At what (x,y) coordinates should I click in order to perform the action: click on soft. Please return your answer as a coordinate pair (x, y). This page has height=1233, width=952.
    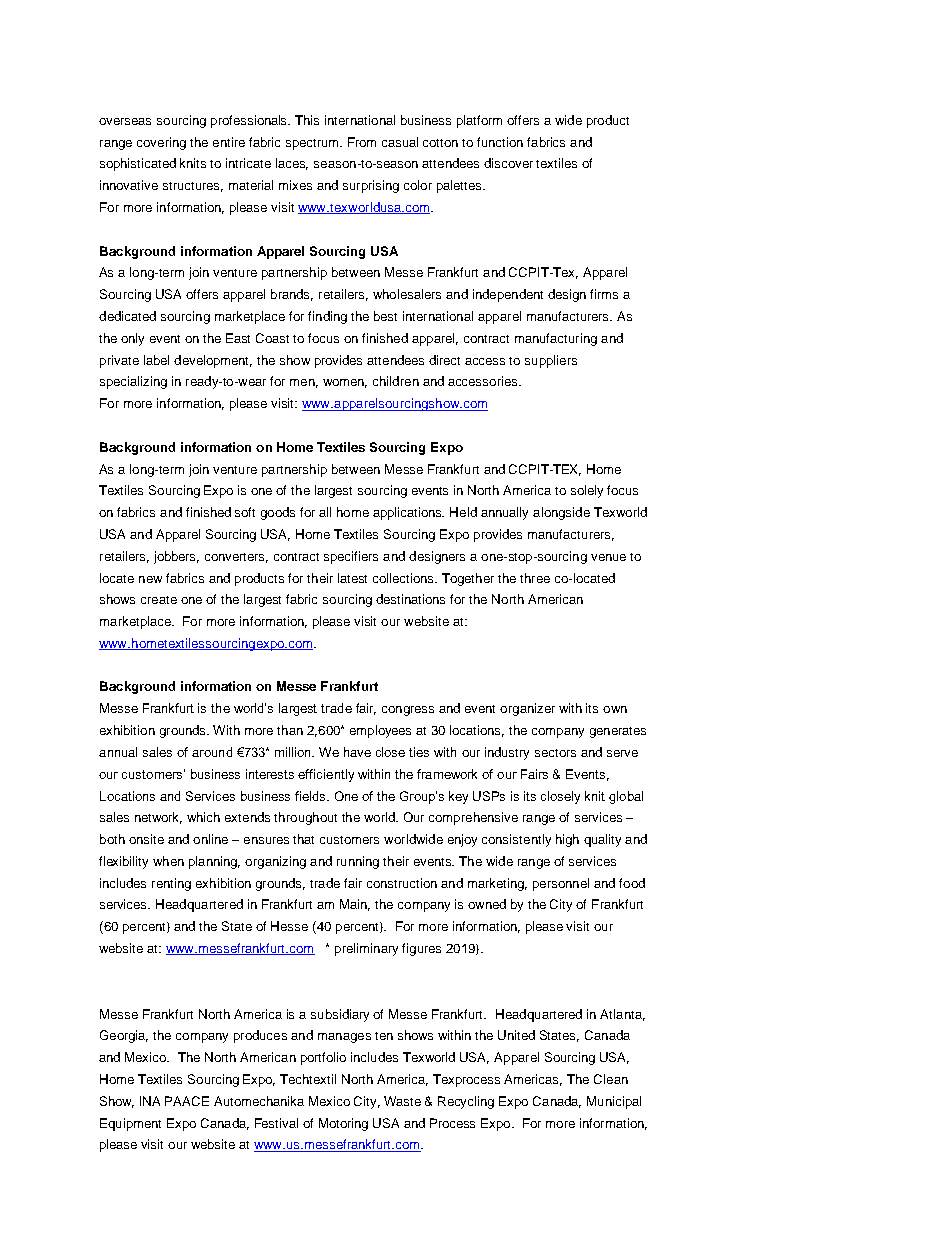
    Looking at the image, I should click on (245, 512).
